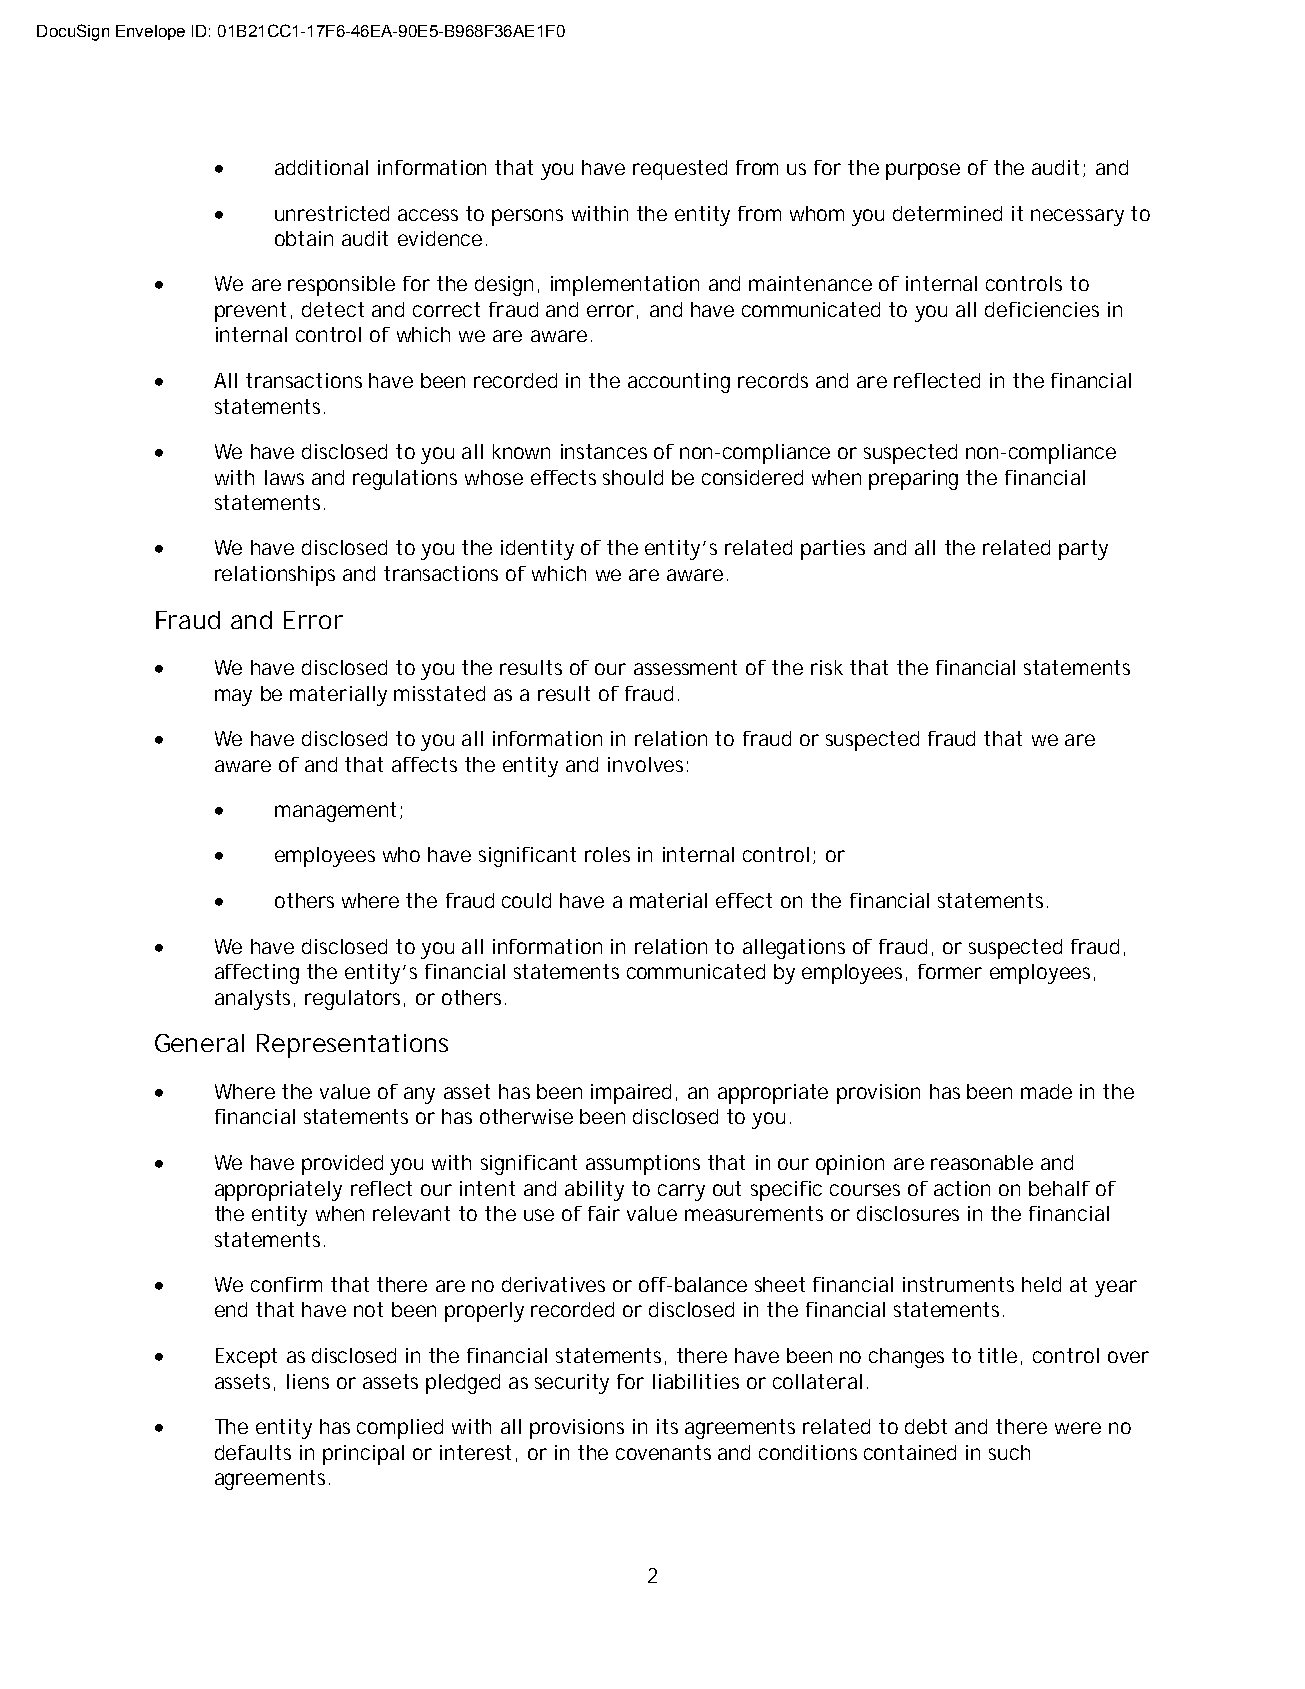  Describe the element at coordinates (1083, 550) in the screenshot. I see `party` at that location.
